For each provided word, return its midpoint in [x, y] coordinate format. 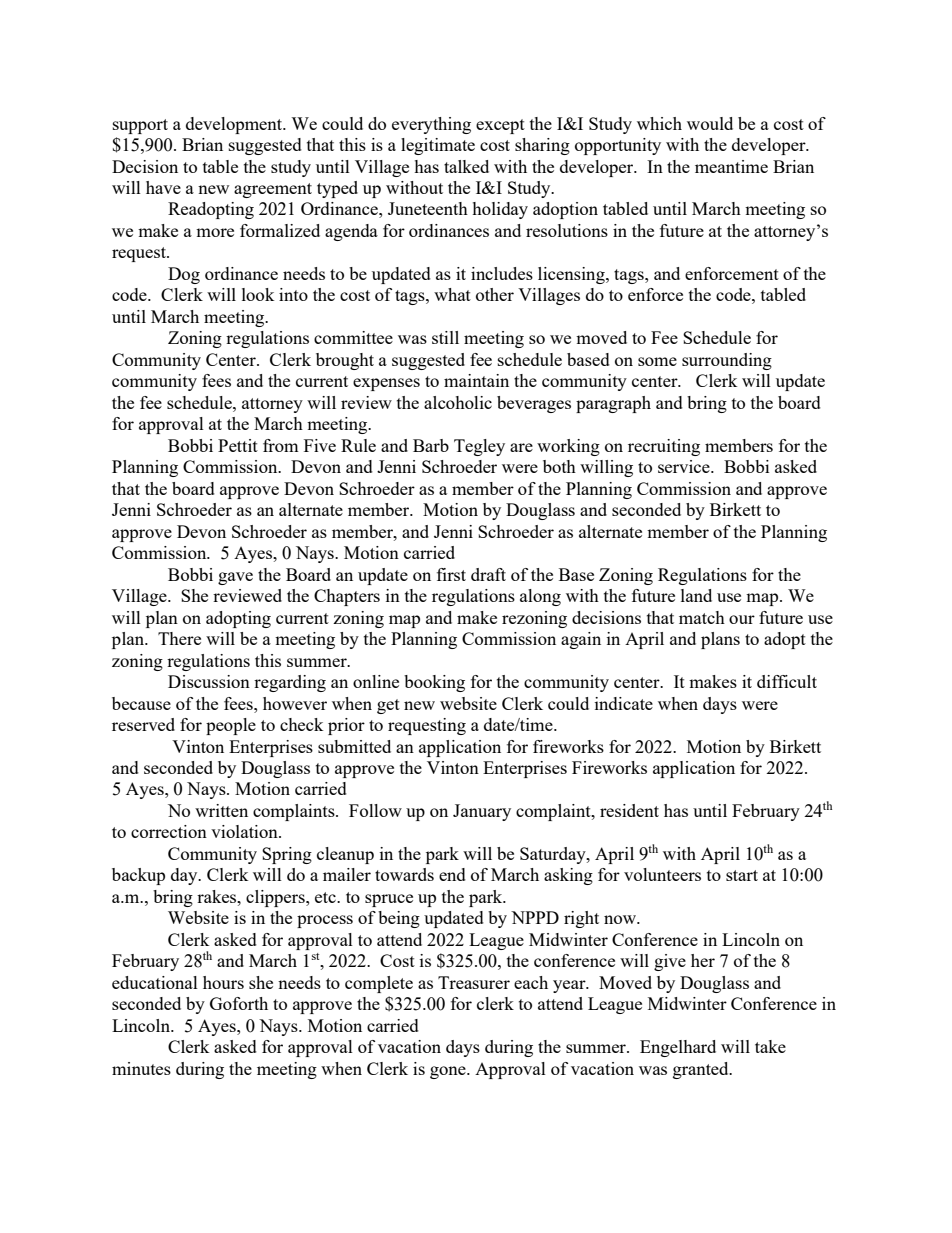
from [281, 445]
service [685, 466]
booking [434, 683]
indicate [624, 703]
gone [449, 1072]
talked [466, 166]
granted [702, 1070]
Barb [431, 445]
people [231, 726]
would [710, 123]
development [235, 125]
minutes [141, 1068]
